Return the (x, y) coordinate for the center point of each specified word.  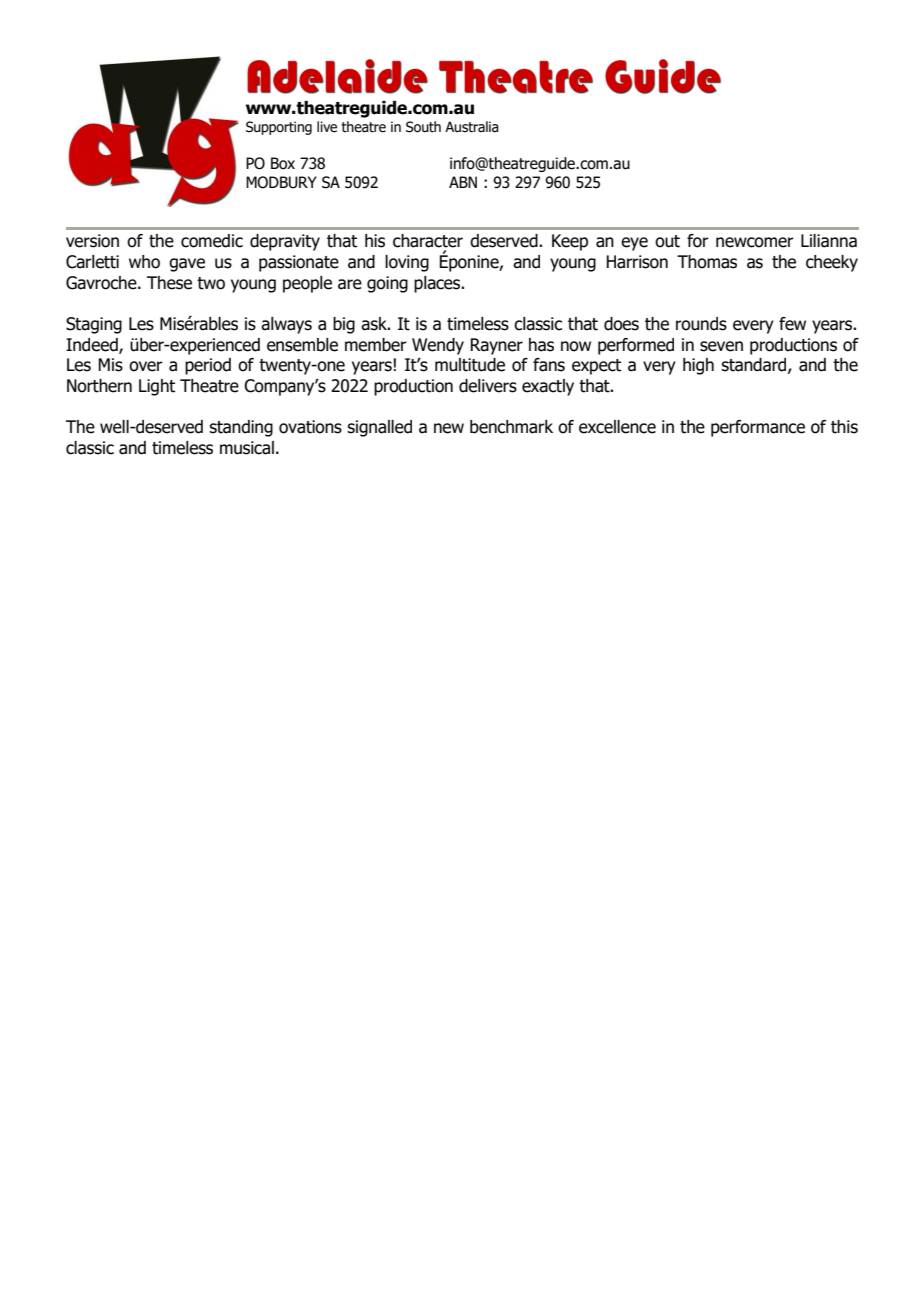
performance (758, 428)
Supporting (279, 128)
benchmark (511, 427)
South (423, 127)
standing (241, 428)
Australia (472, 127)
